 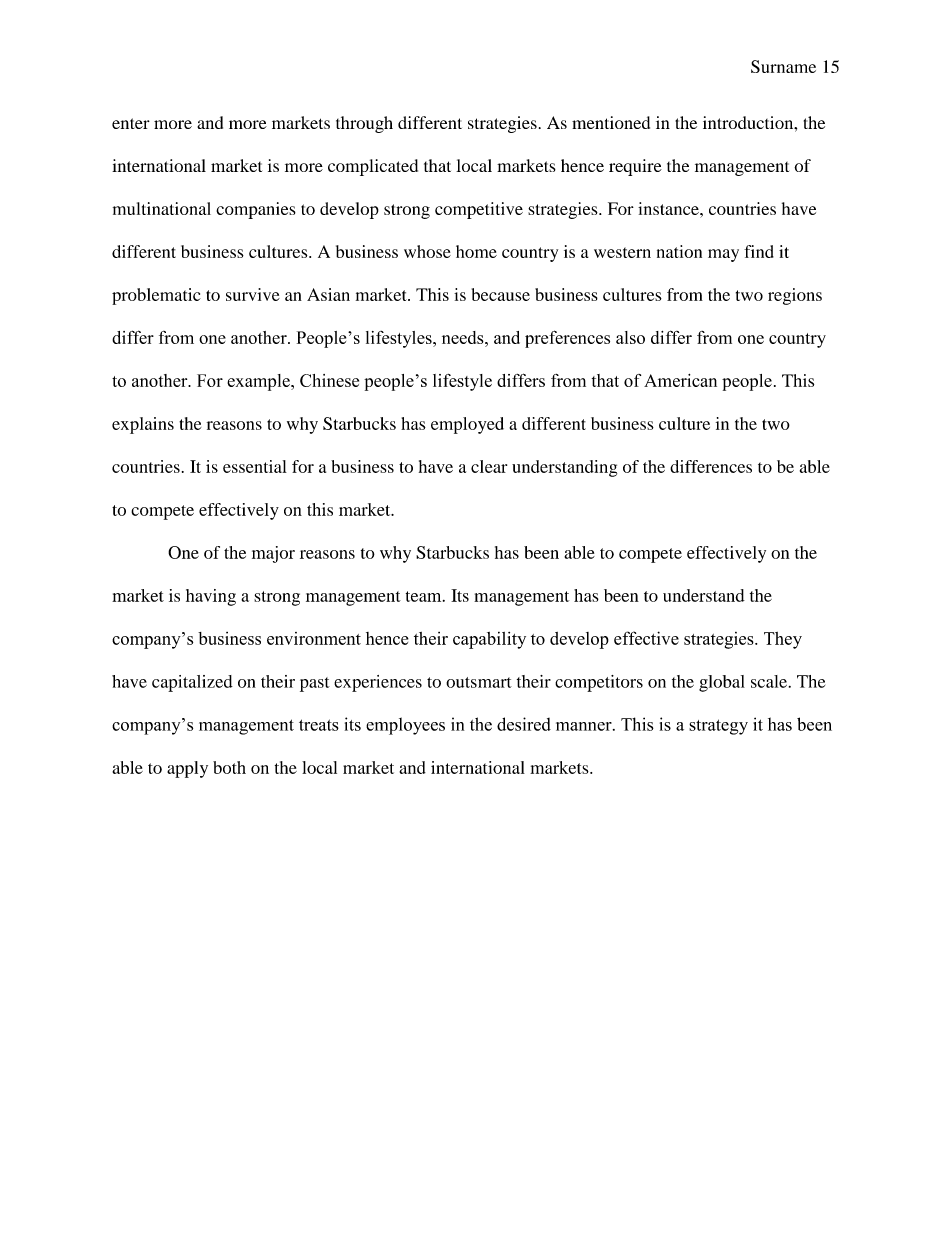 What do you see at coordinates (131, 123) in the image?
I see `enter` at bounding box center [131, 123].
